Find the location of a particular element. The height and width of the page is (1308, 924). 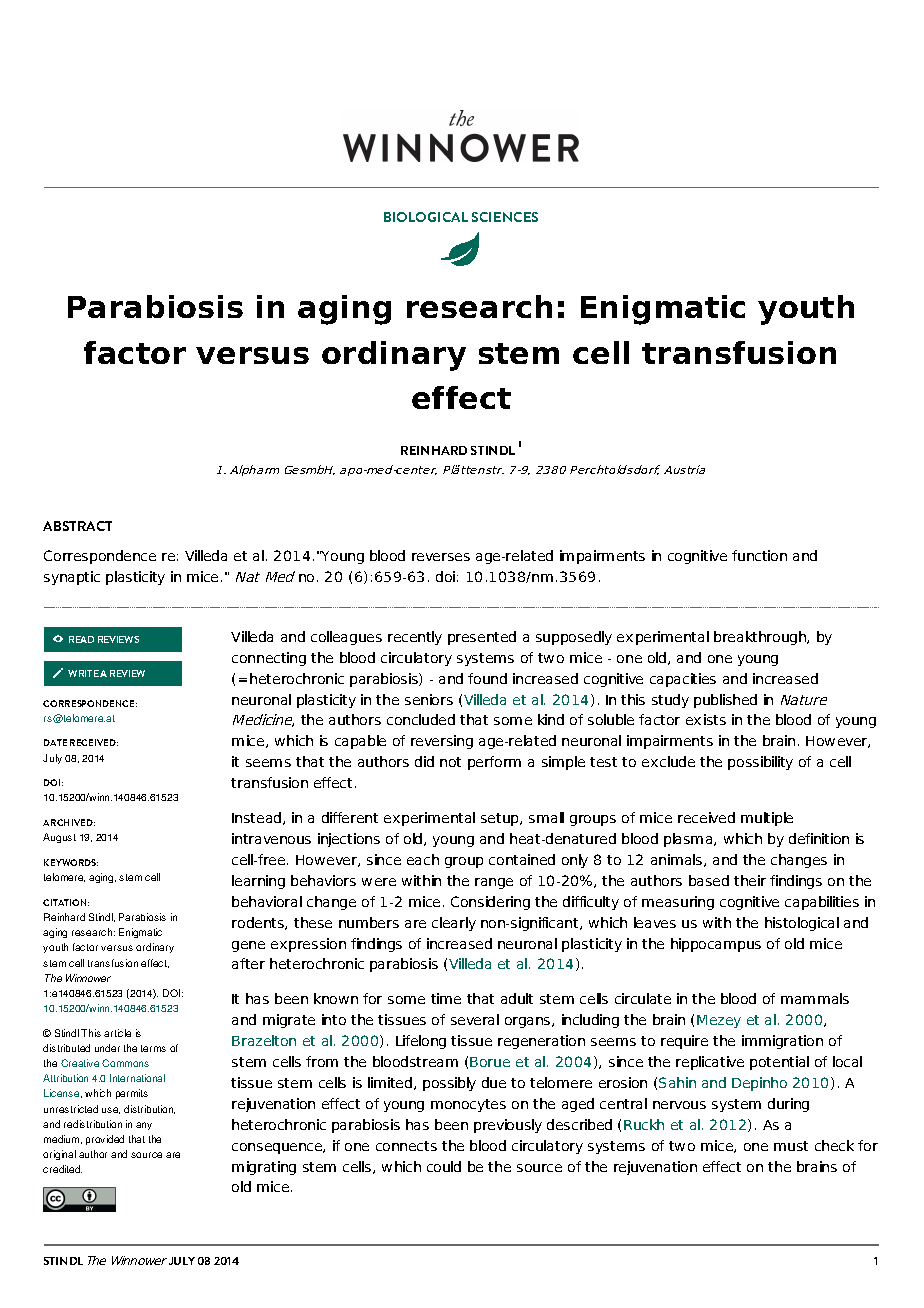

reverses is located at coordinates (441, 557).
